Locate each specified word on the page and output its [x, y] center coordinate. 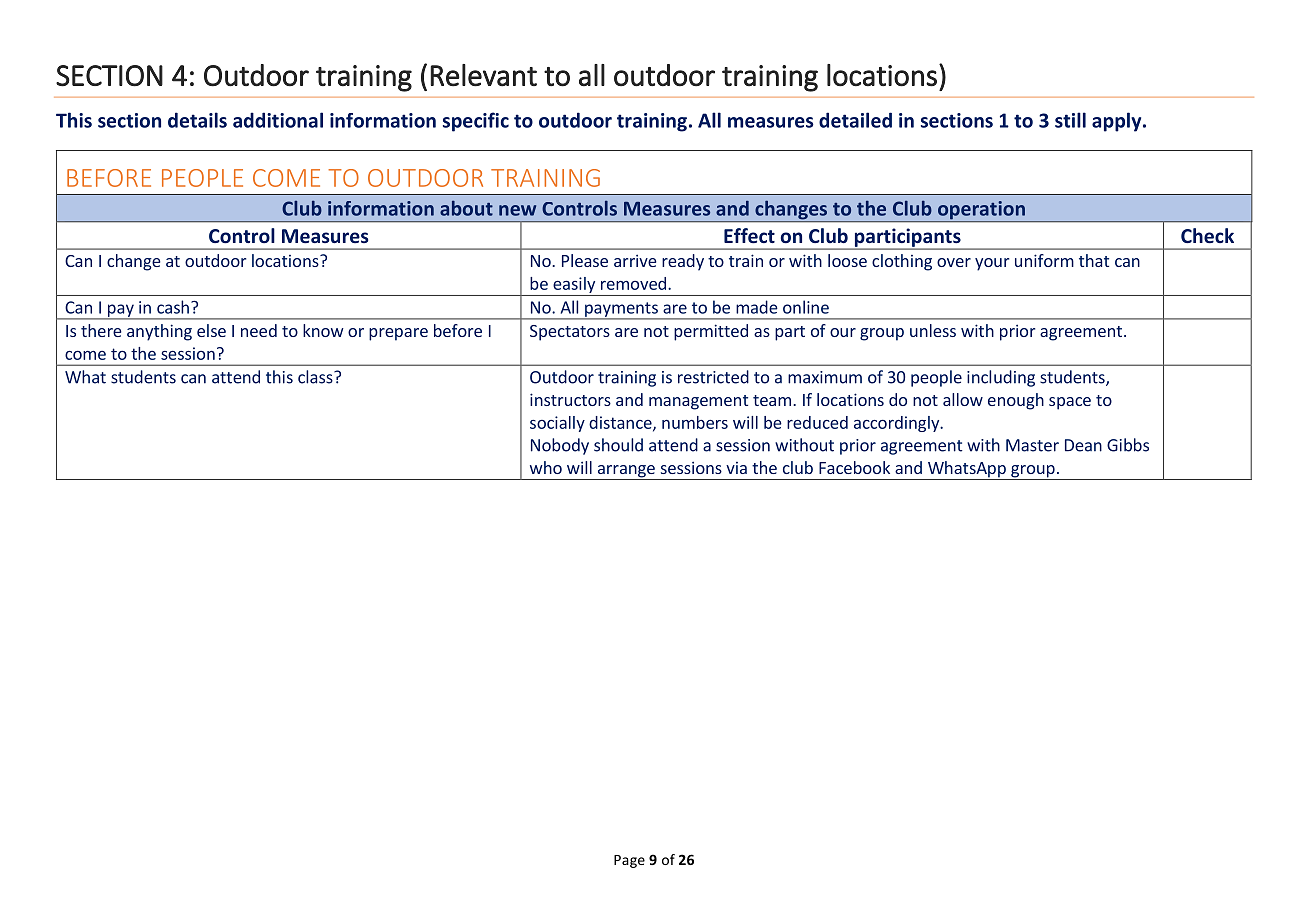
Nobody [560, 446]
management [698, 402]
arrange [626, 472]
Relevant [483, 75]
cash [173, 307]
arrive [635, 260]
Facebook [854, 467]
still [1070, 120]
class [316, 377]
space [1070, 403]
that [1094, 260]
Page [629, 861]
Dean [1083, 445]
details [197, 120]
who [546, 467]
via [736, 468]
